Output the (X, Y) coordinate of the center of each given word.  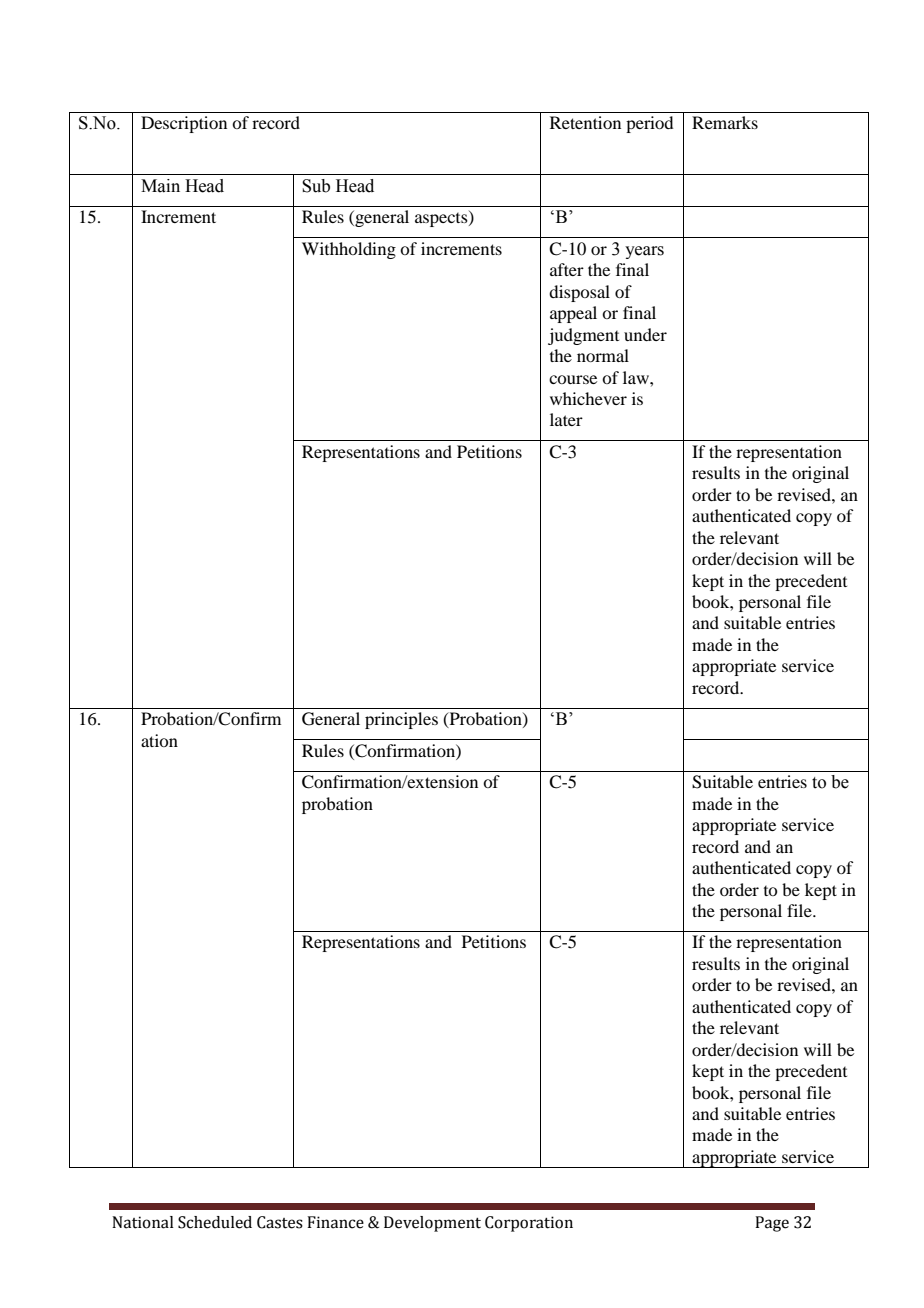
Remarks (725, 122)
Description (184, 124)
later (566, 419)
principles (401, 720)
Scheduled (215, 1222)
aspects (442, 219)
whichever (588, 398)
